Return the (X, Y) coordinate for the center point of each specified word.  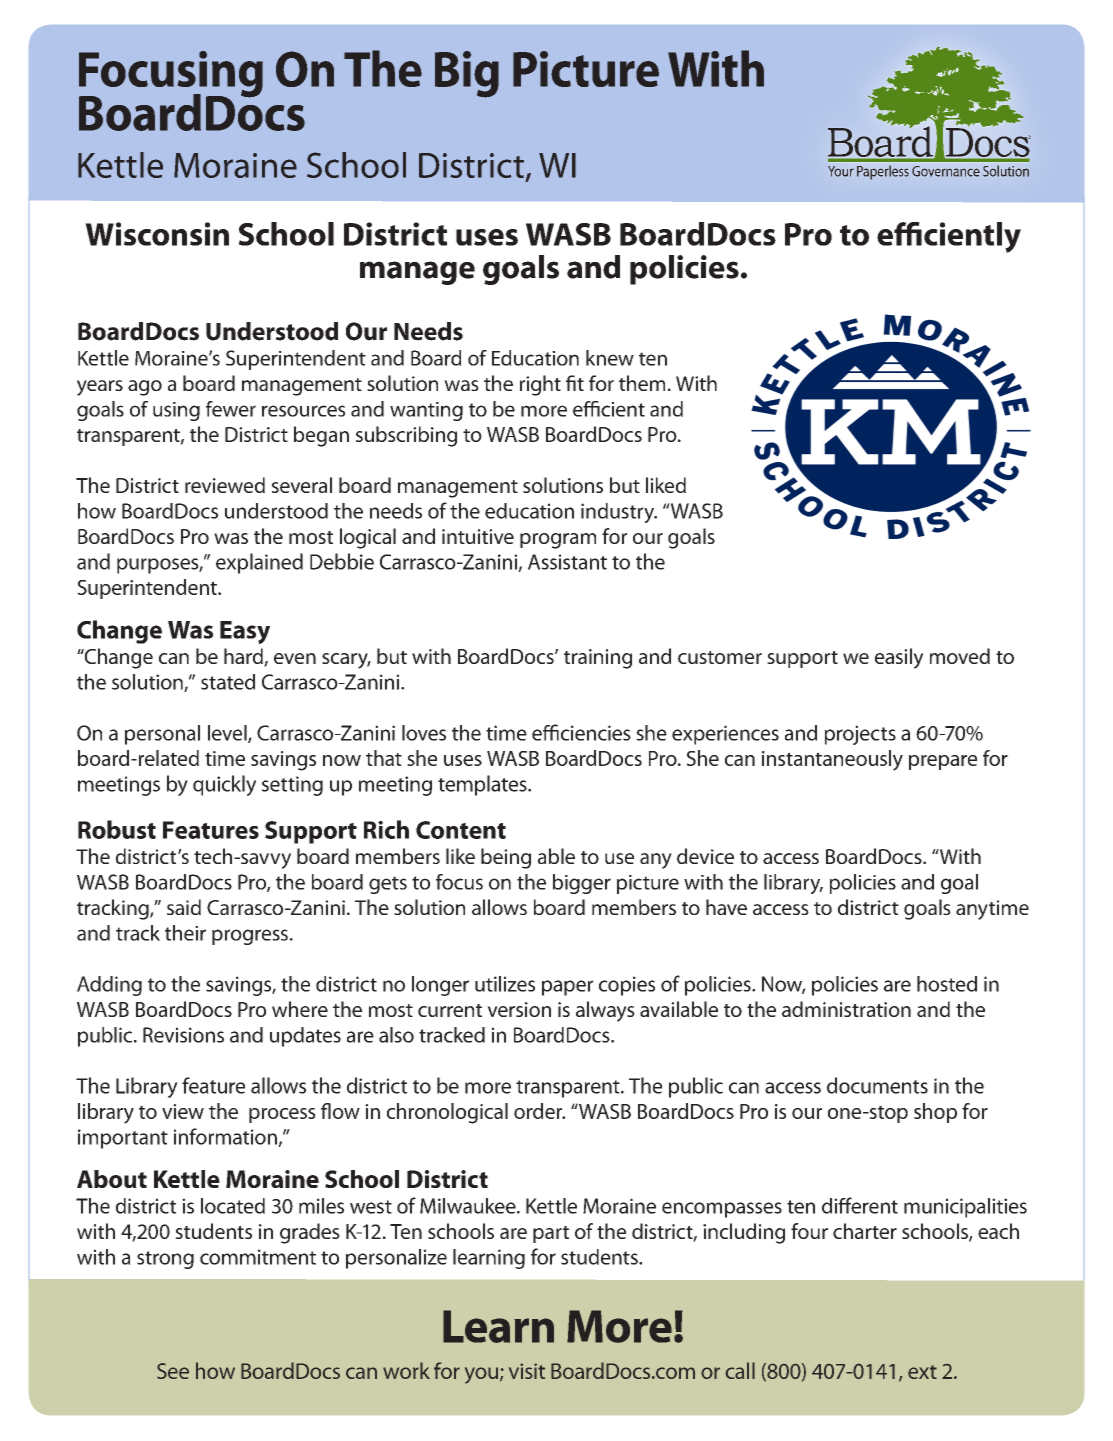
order (539, 1111)
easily (899, 658)
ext (922, 1372)
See (173, 1371)
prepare (943, 762)
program (558, 541)
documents (877, 1085)
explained (259, 563)
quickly (224, 785)
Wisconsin (157, 234)
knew (610, 358)
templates (483, 785)
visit (527, 1371)
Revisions (183, 1035)
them (642, 383)
